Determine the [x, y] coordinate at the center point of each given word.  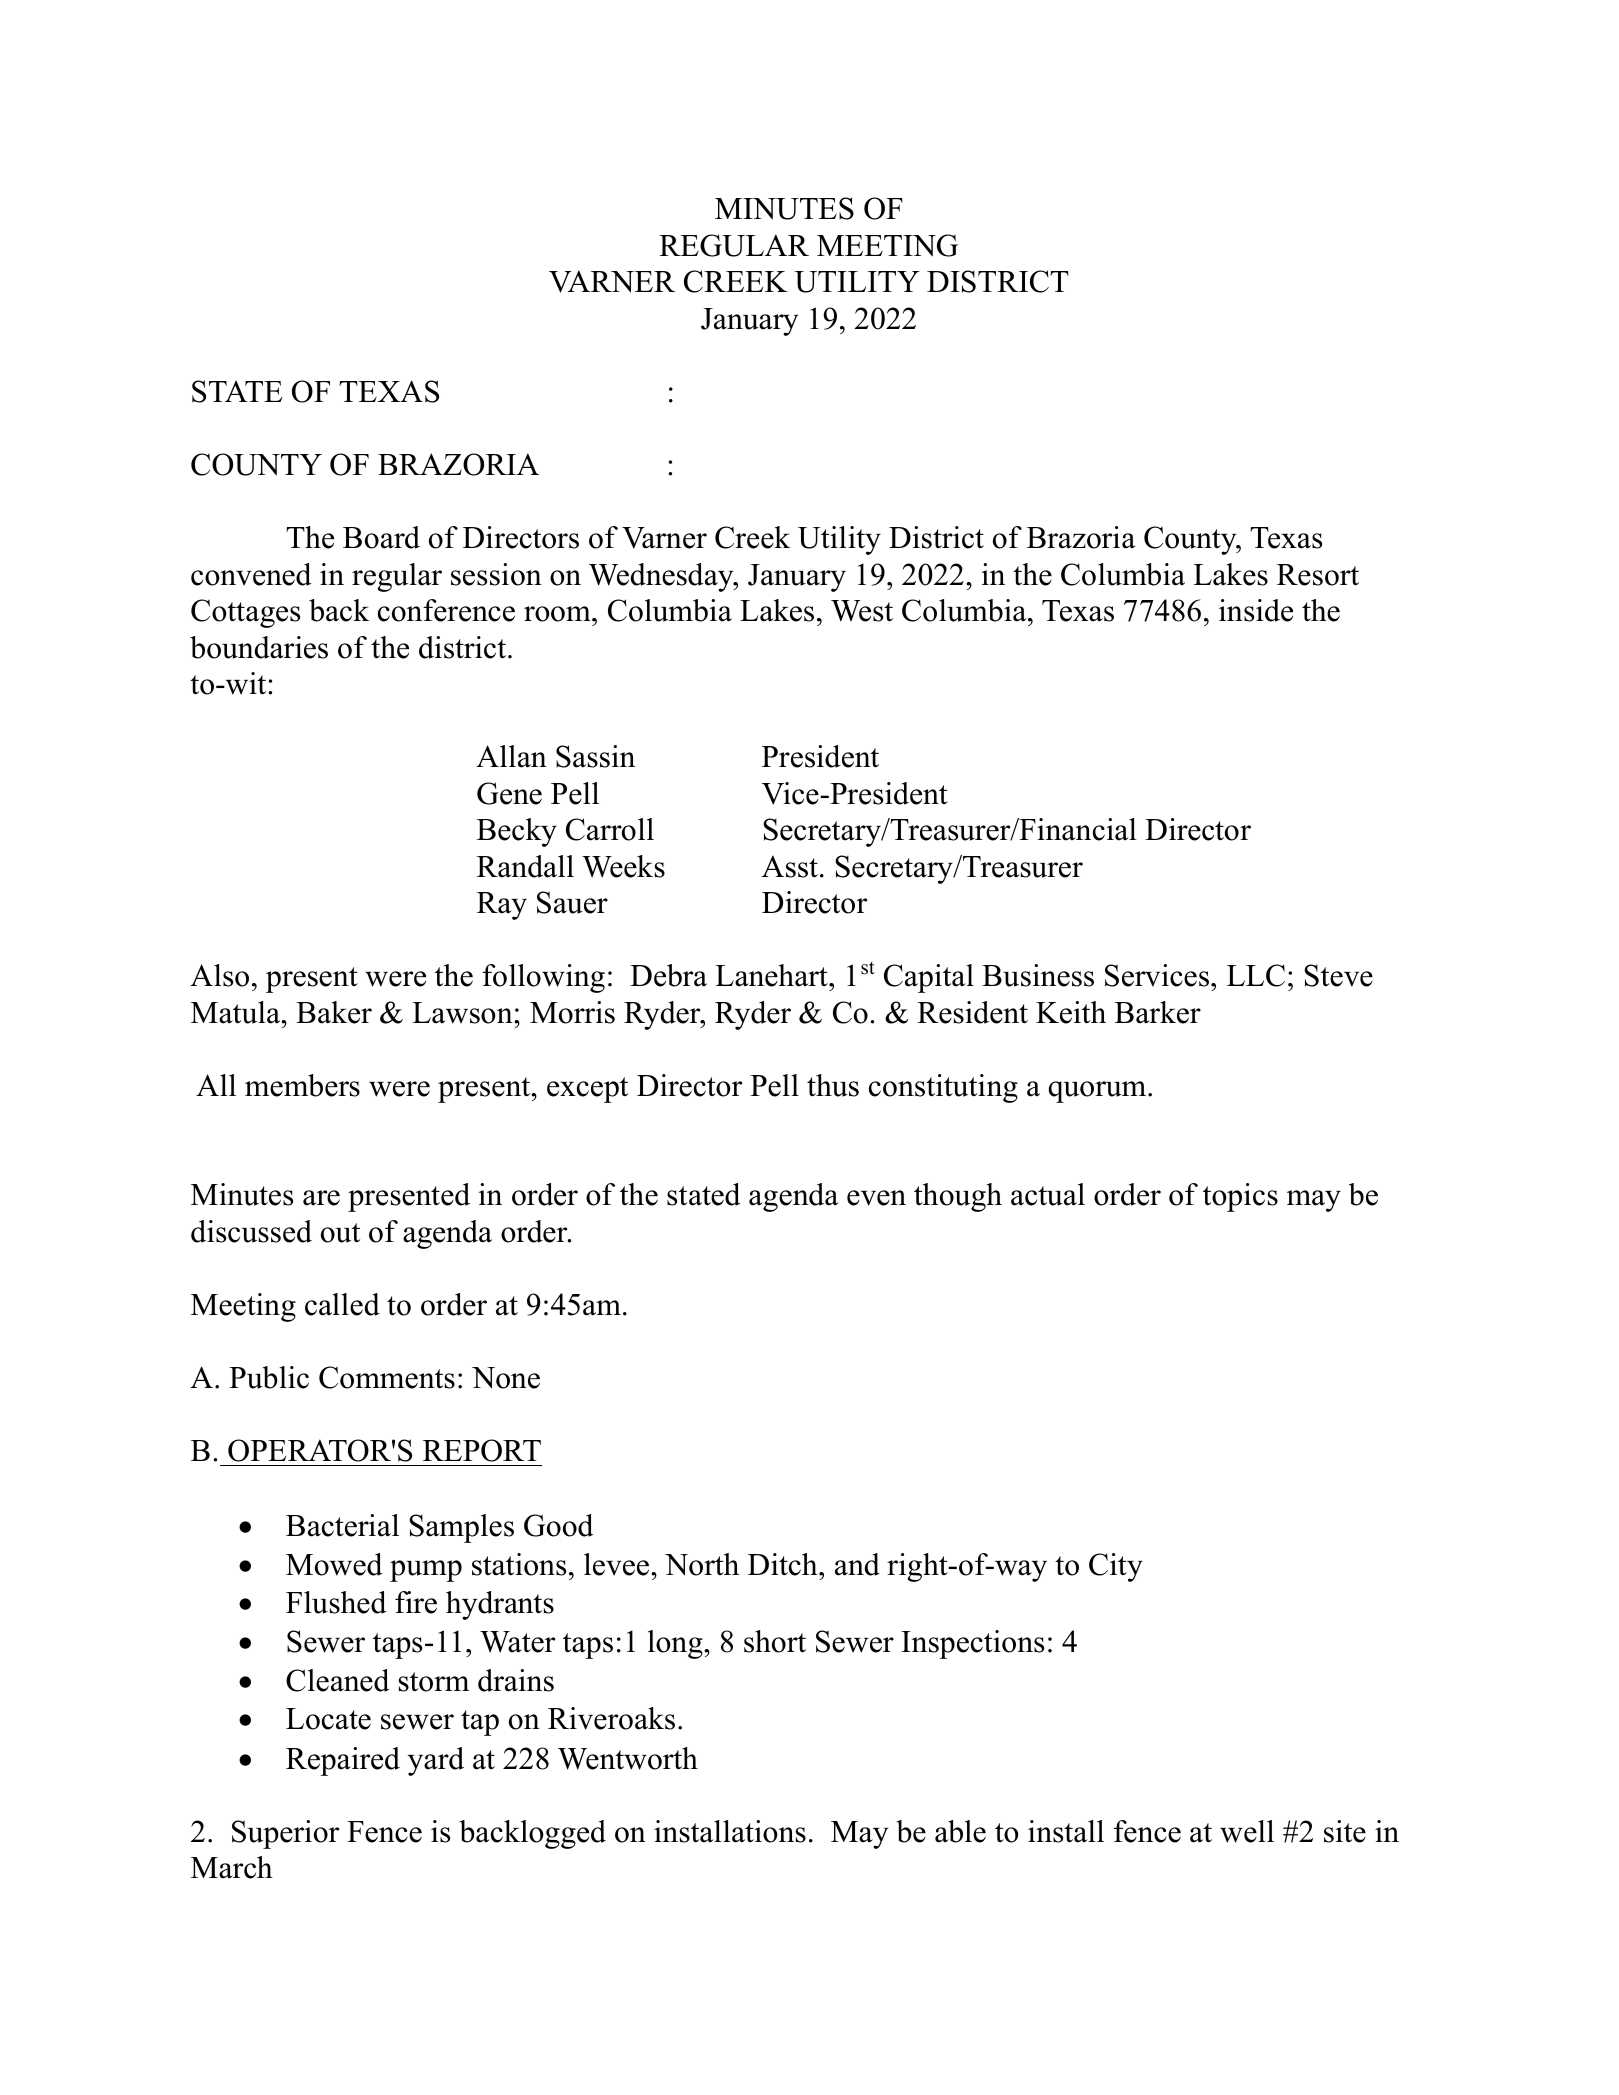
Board [381, 537]
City [1116, 1567]
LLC [1256, 975]
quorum [1099, 1092]
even [876, 1198]
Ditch [784, 1564]
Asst [790, 866]
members [302, 1085]
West [862, 611]
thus [833, 1085]
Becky [517, 832]
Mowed [334, 1564]
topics [1240, 1197]
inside [1256, 610]
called [342, 1304]
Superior [285, 1834]
